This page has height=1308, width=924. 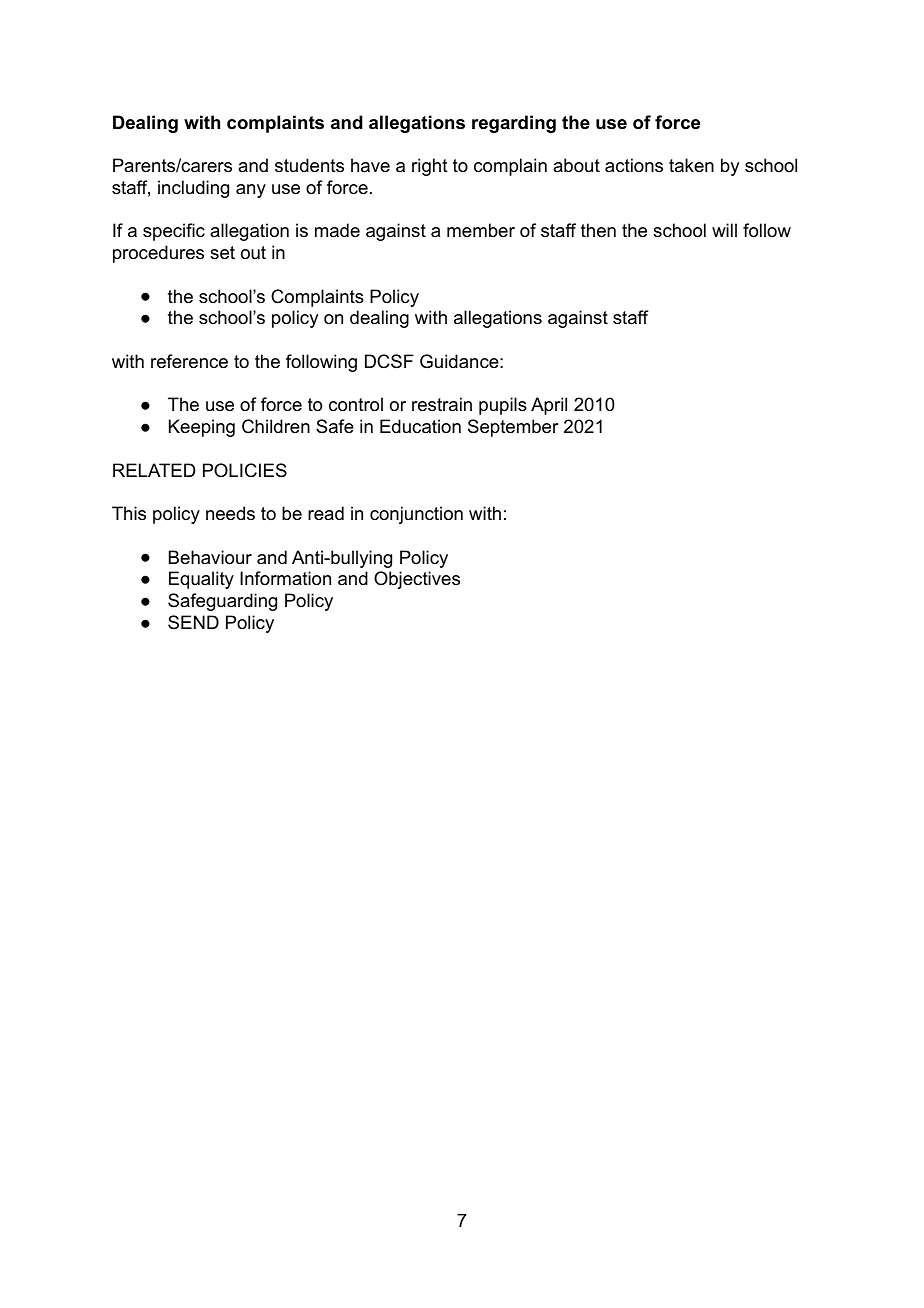 I want to click on actions, so click(x=634, y=165).
